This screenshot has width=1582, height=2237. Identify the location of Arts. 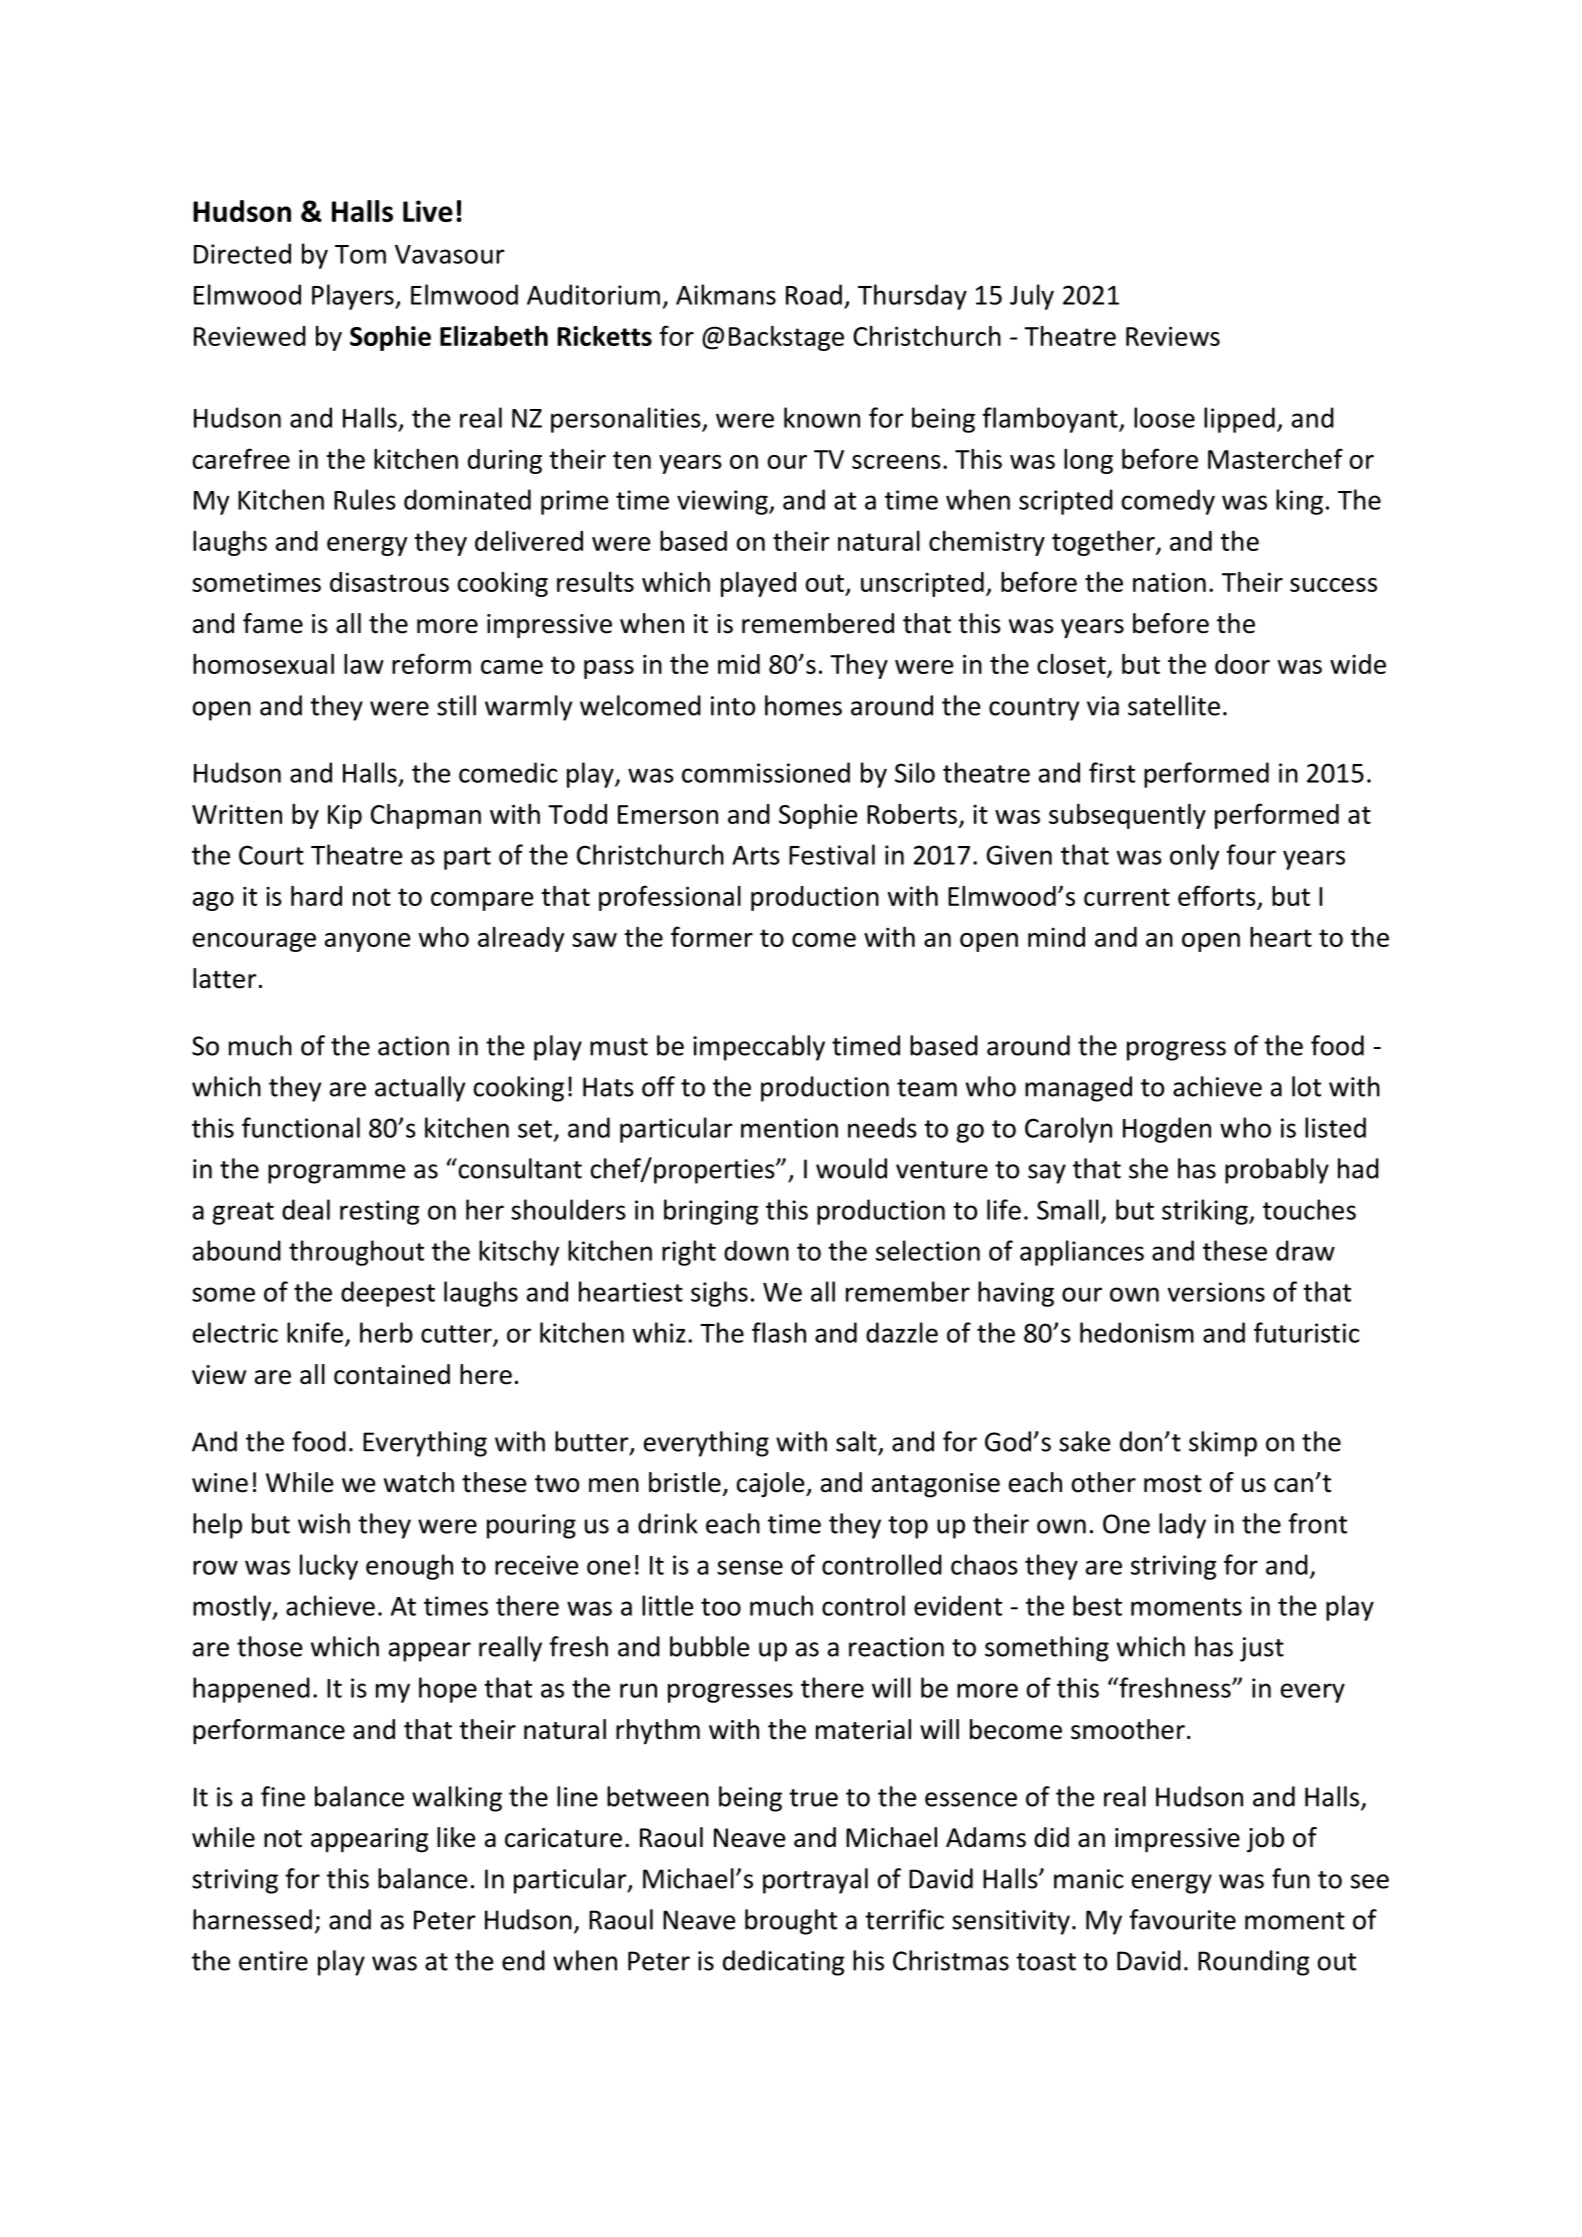
(756, 855).
